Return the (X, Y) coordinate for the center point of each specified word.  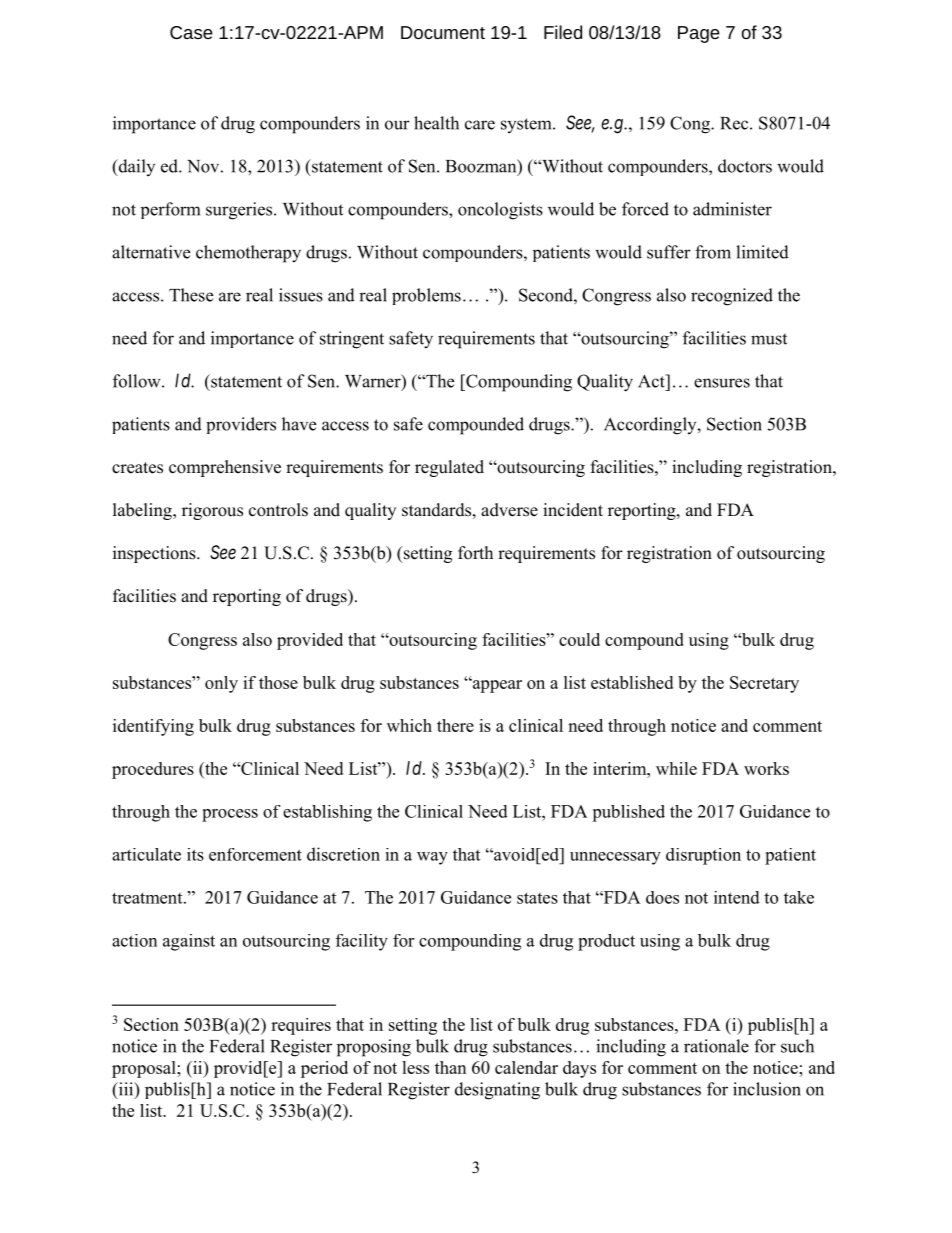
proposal (145, 1069)
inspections (155, 554)
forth (475, 553)
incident (573, 510)
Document (443, 32)
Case (191, 32)
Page (699, 34)
